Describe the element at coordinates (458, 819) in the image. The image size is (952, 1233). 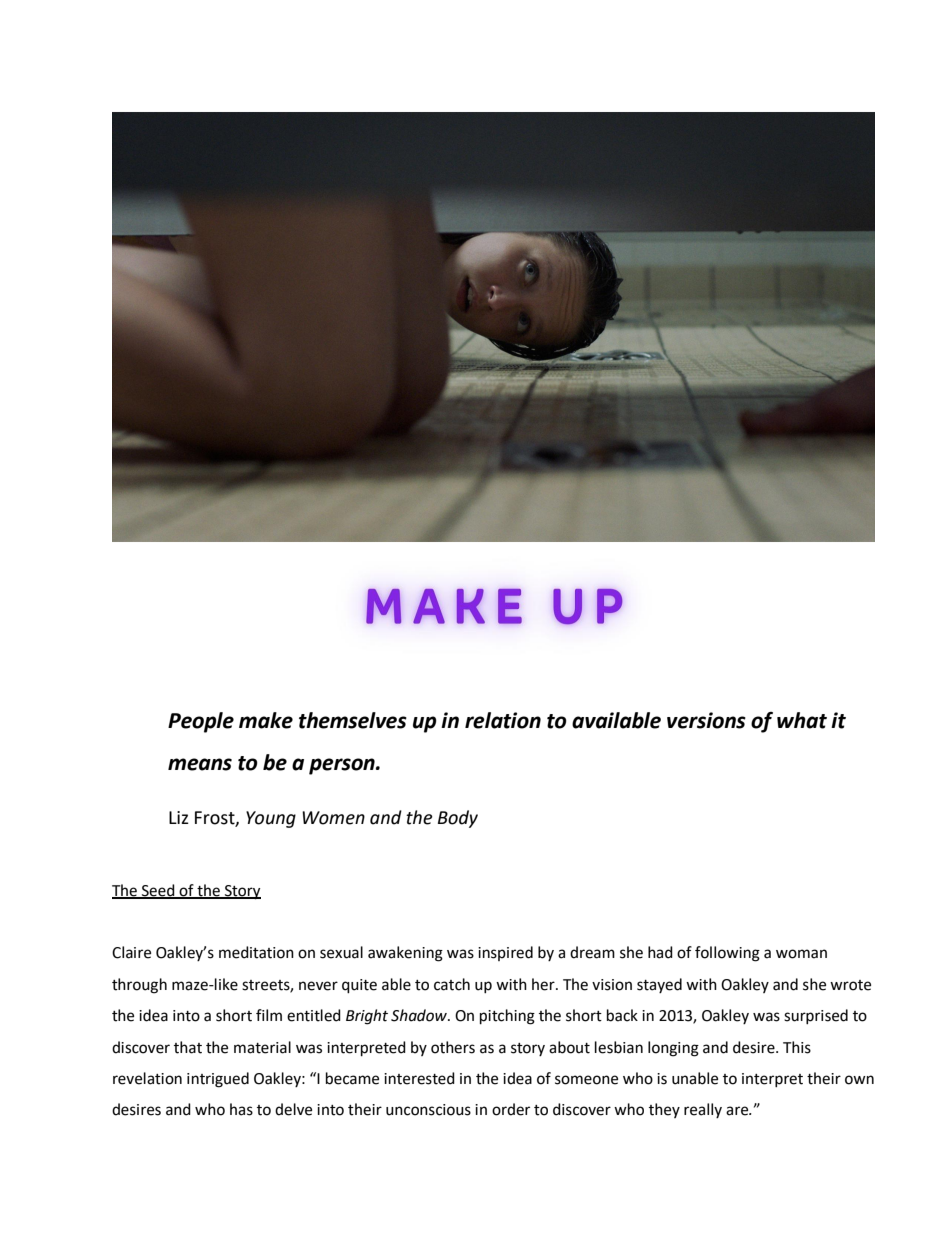
I see `Body` at that location.
